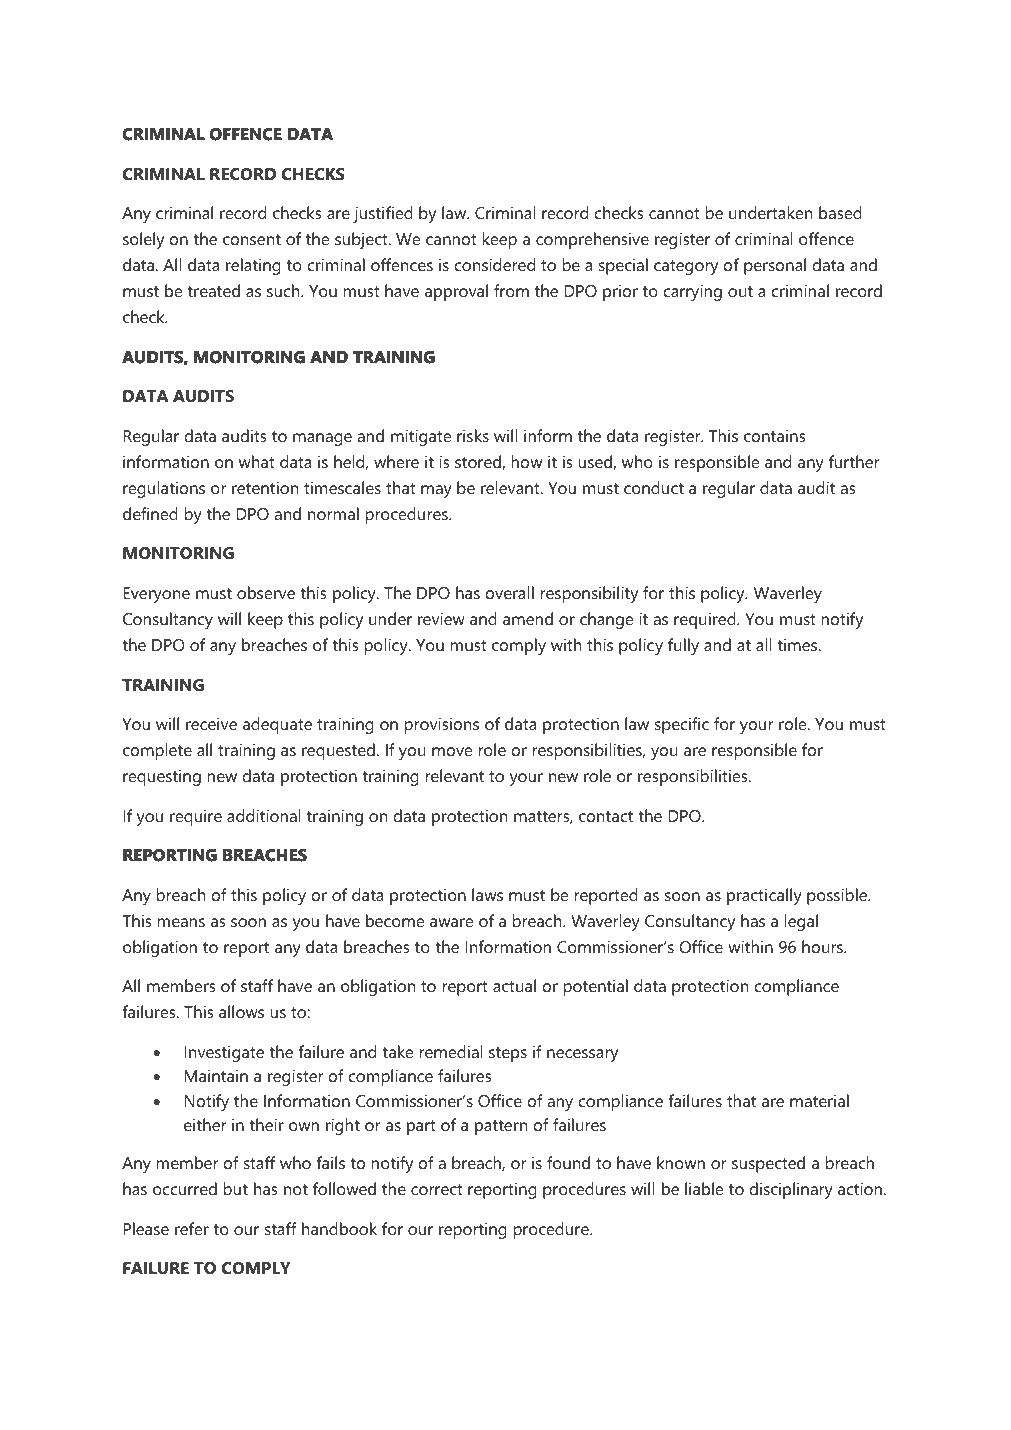 This image has height=1430, width=1011. Describe the element at coordinates (510, 592) in the image. I see `overall` at that location.
